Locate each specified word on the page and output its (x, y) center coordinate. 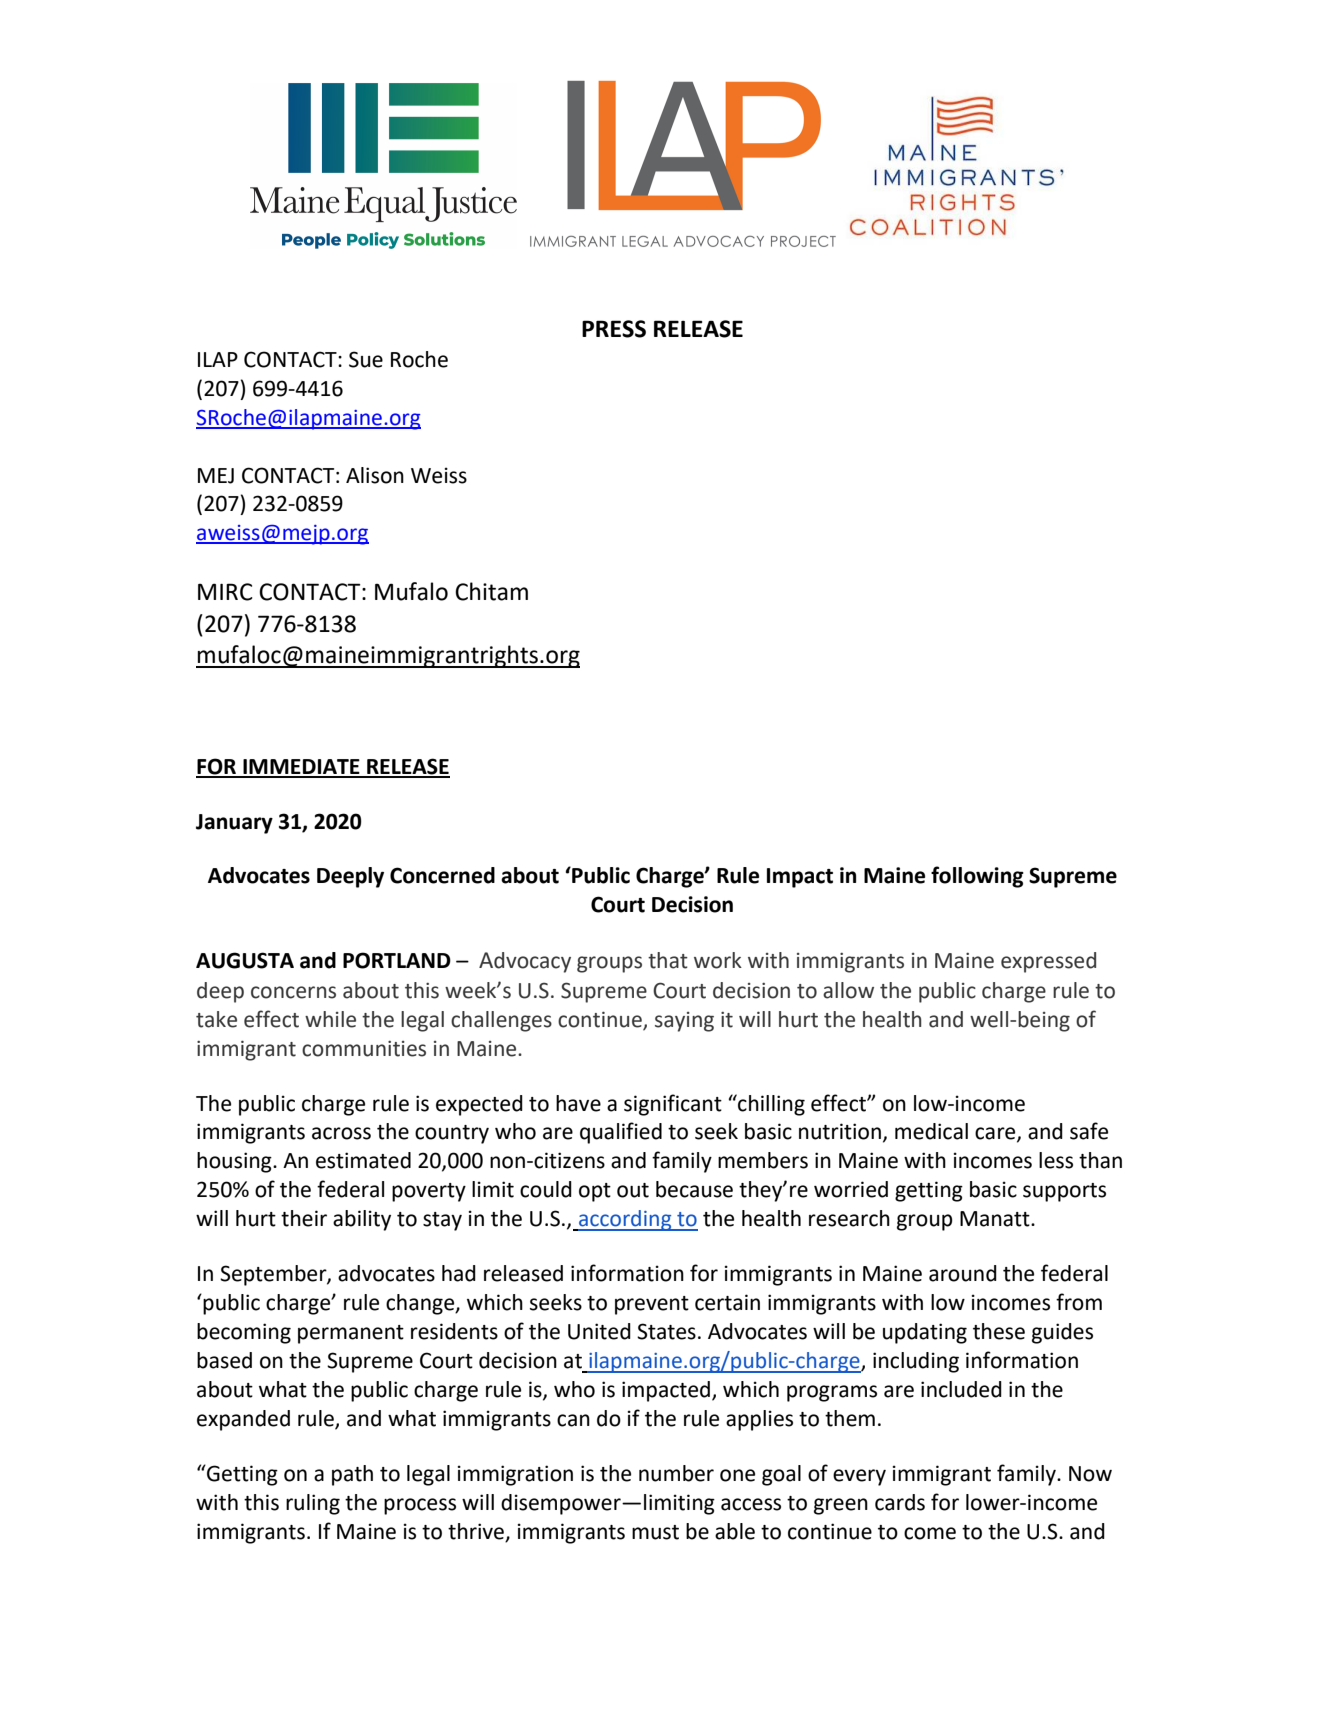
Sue (366, 359)
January (234, 824)
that (668, 960)
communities (364, 1049)
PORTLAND (397, 960)
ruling (313, 1504)
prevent (652, 1305)
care (996, 1134)
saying (684, 1022)
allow (848, 990)
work (718, 960)
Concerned (442, 875)
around (963, 1273)
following (977, 877)
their (304, 1218)
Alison (375, 475)
